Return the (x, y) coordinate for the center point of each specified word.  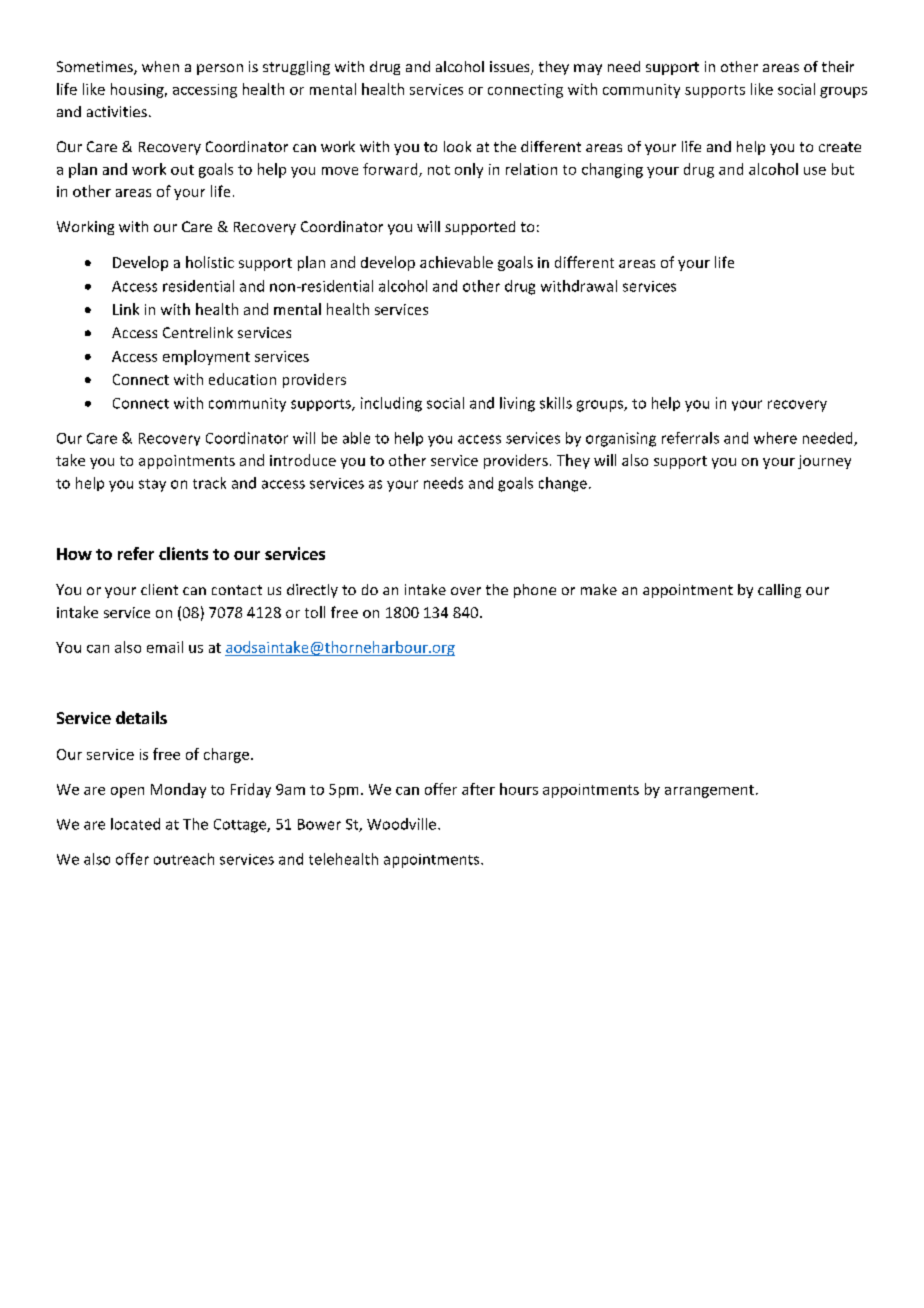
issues (511, 68)
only (469, 170)
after (478, 789)
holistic (210, 262)
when (160, 66)
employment (206, 357)
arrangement (711, 791)
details (141, 717)
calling (779, 591)
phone (535, 591)
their (838, 66)
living (517, 404)
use (815, 171)
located (135, 824)
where (775, 438)
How (74, 554)
